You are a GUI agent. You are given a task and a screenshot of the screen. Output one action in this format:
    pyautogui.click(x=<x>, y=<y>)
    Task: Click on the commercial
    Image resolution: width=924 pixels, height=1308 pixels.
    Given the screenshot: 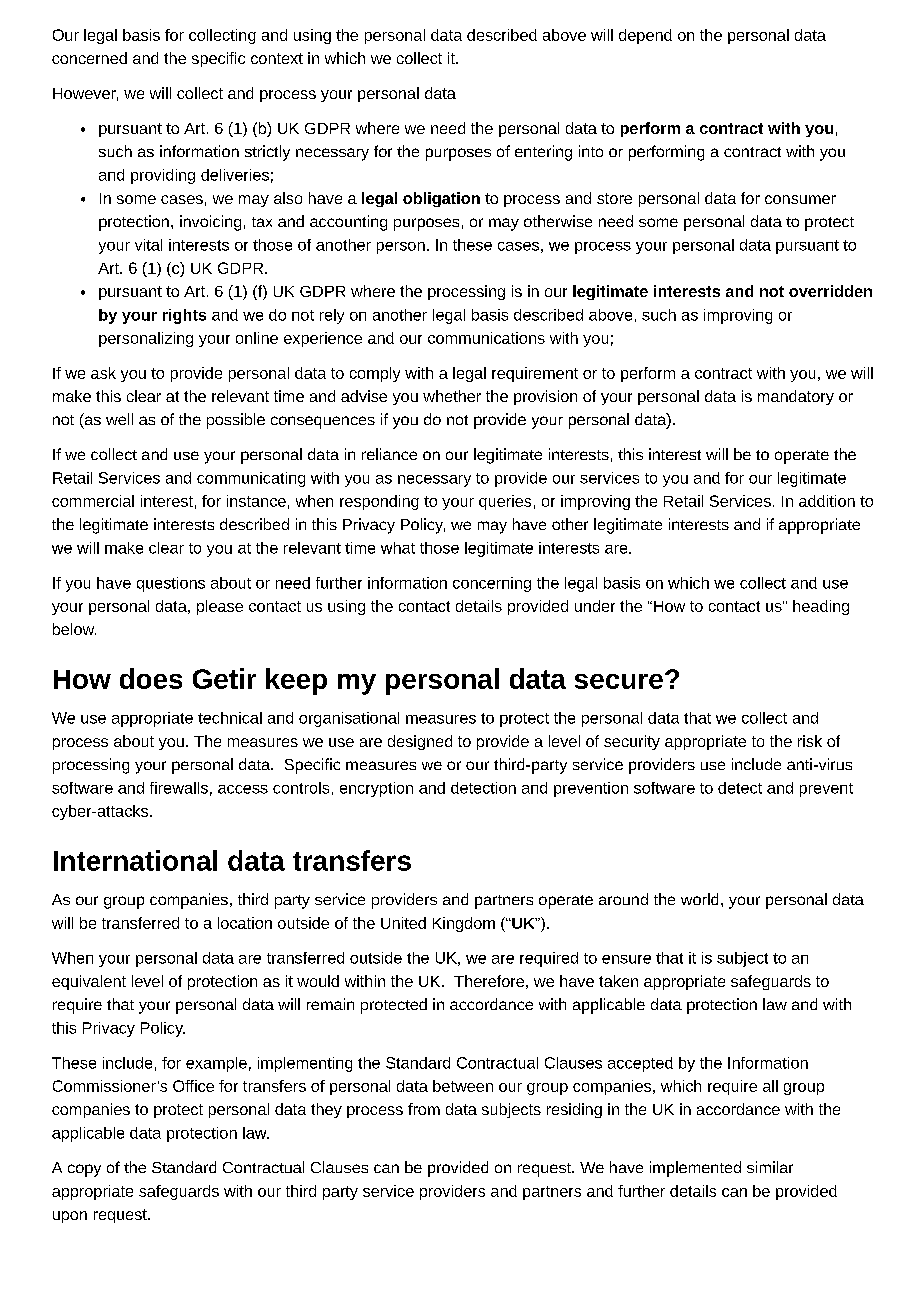 What is the action you would take?
    pyautogui.click(x=93, y=501)
